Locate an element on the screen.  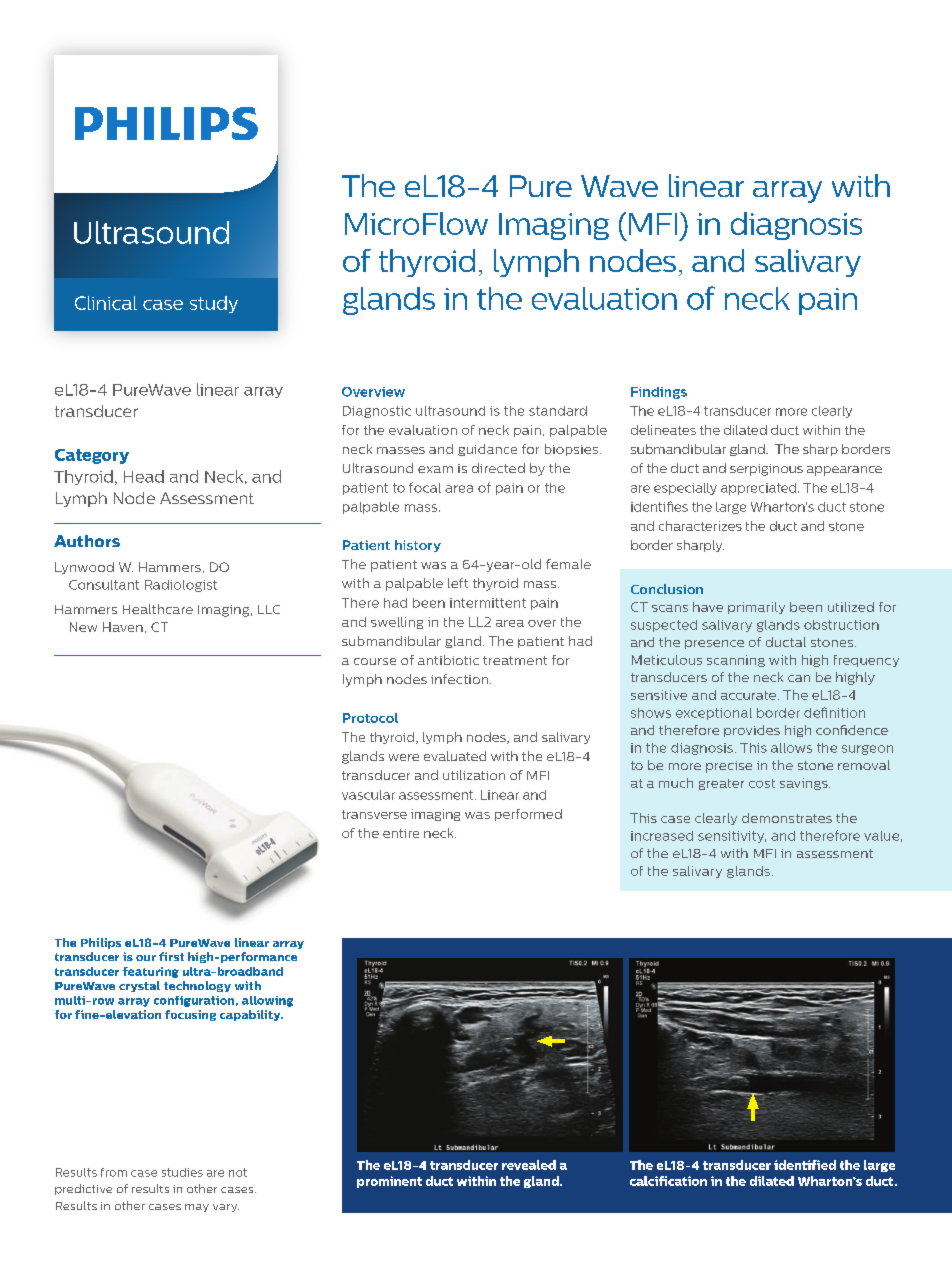
intermittent is located at coordinates (488, 603).
